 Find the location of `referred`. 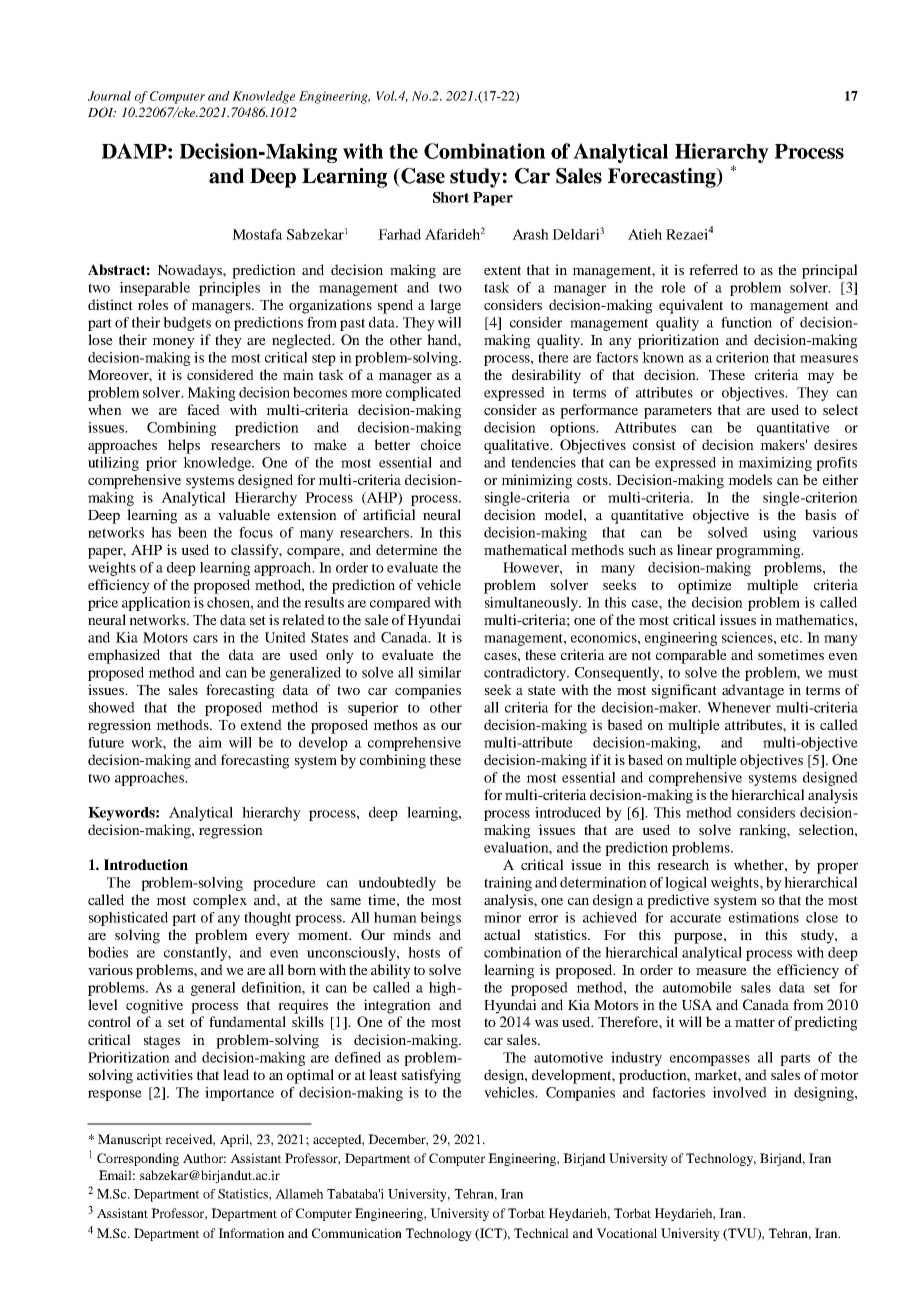

referred is located at coordinates (713, 269).
